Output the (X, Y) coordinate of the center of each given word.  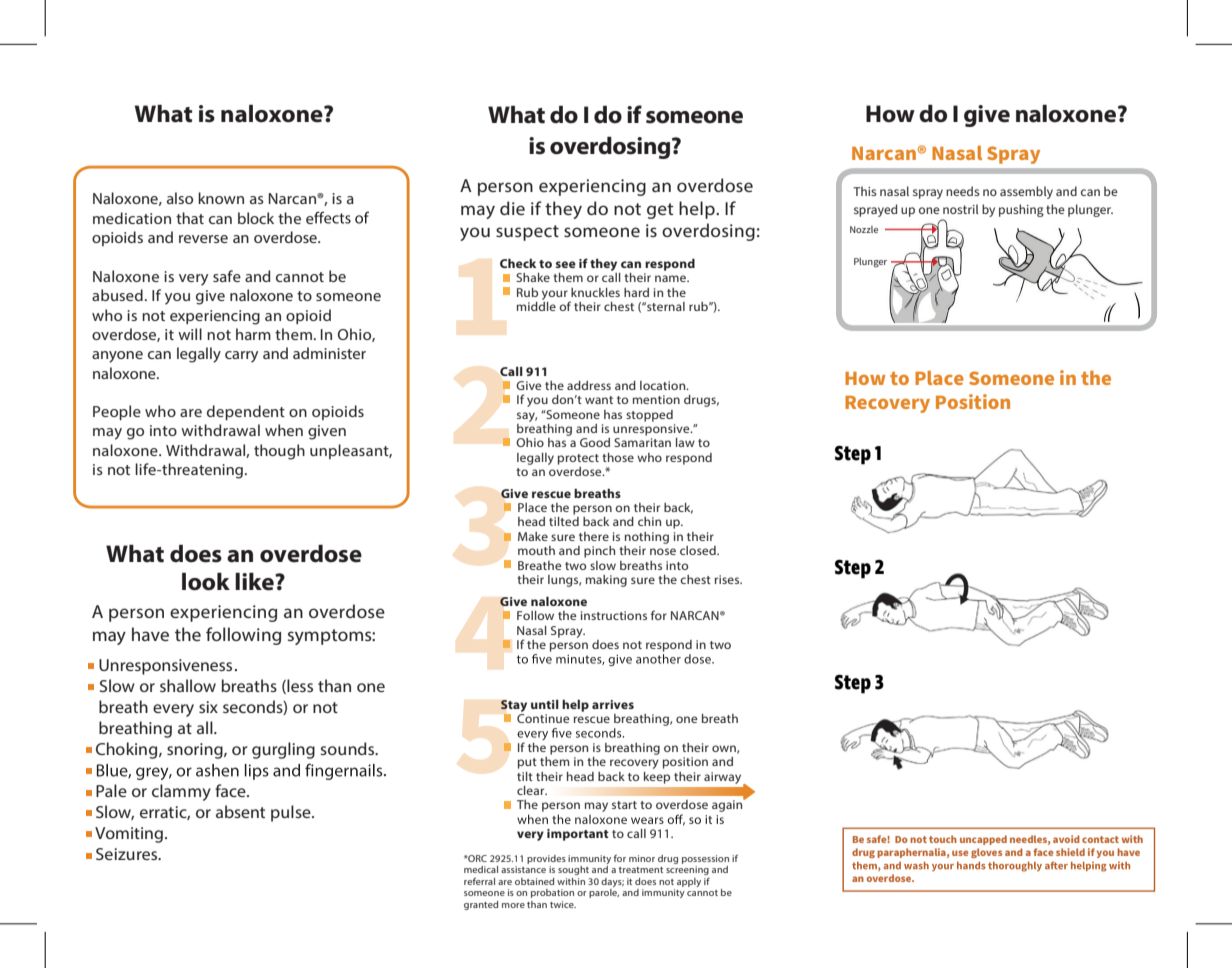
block (256, 218)
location (664, 385)
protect (578, 459)
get (660, 211)
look (206, 581)
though (279, 452)
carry (241, 357)
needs (963, 191)
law (685, 442)
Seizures (128, 854)
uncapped (983, 840)
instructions (614, 615)
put (527, 763)
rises (728, 579)
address (589, 385)
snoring (196, 751)
